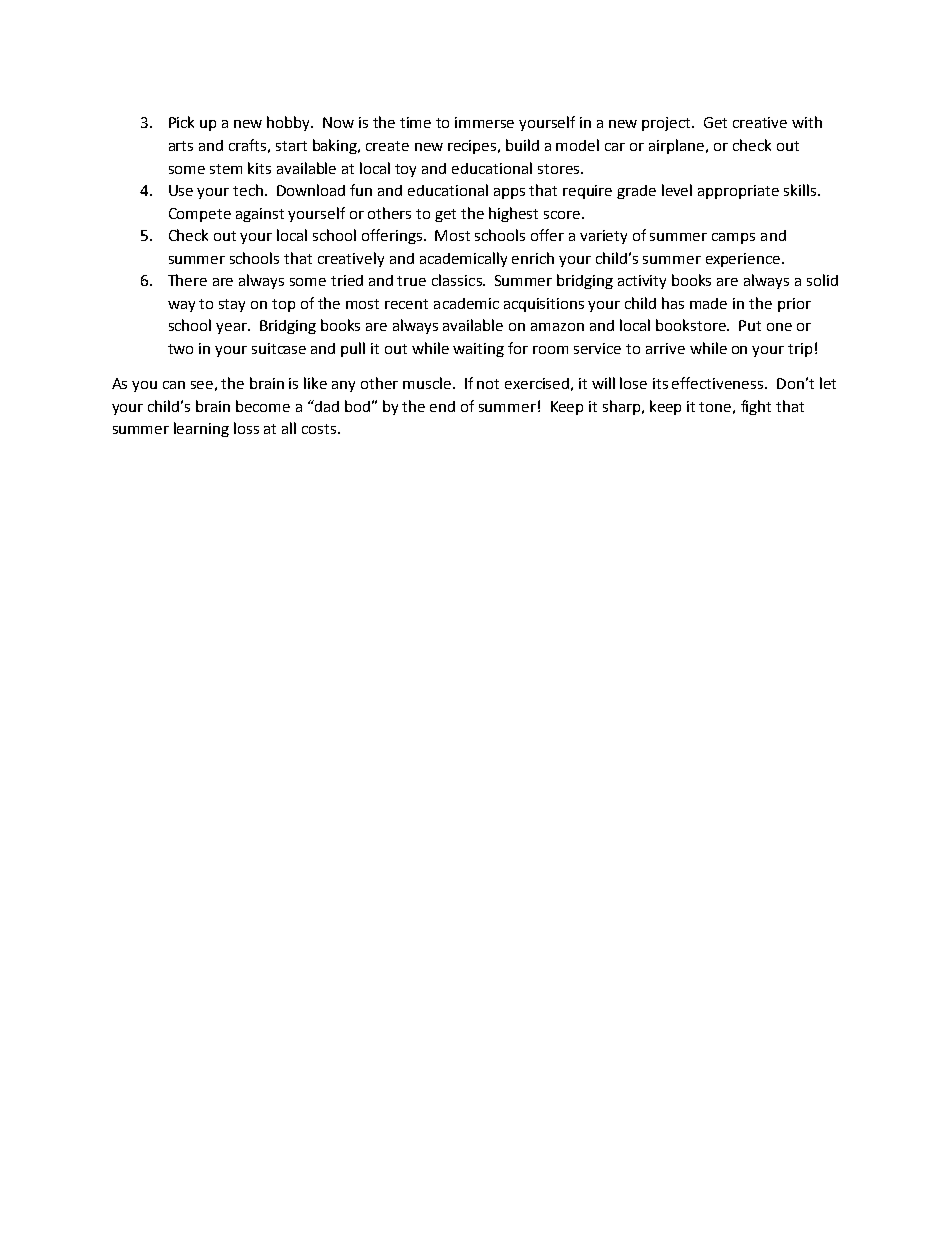 The image size is (952, 1233). What do you see at coordinates (290, 123) in the document?
I see `hobby` at bounding box center [290, 123].
